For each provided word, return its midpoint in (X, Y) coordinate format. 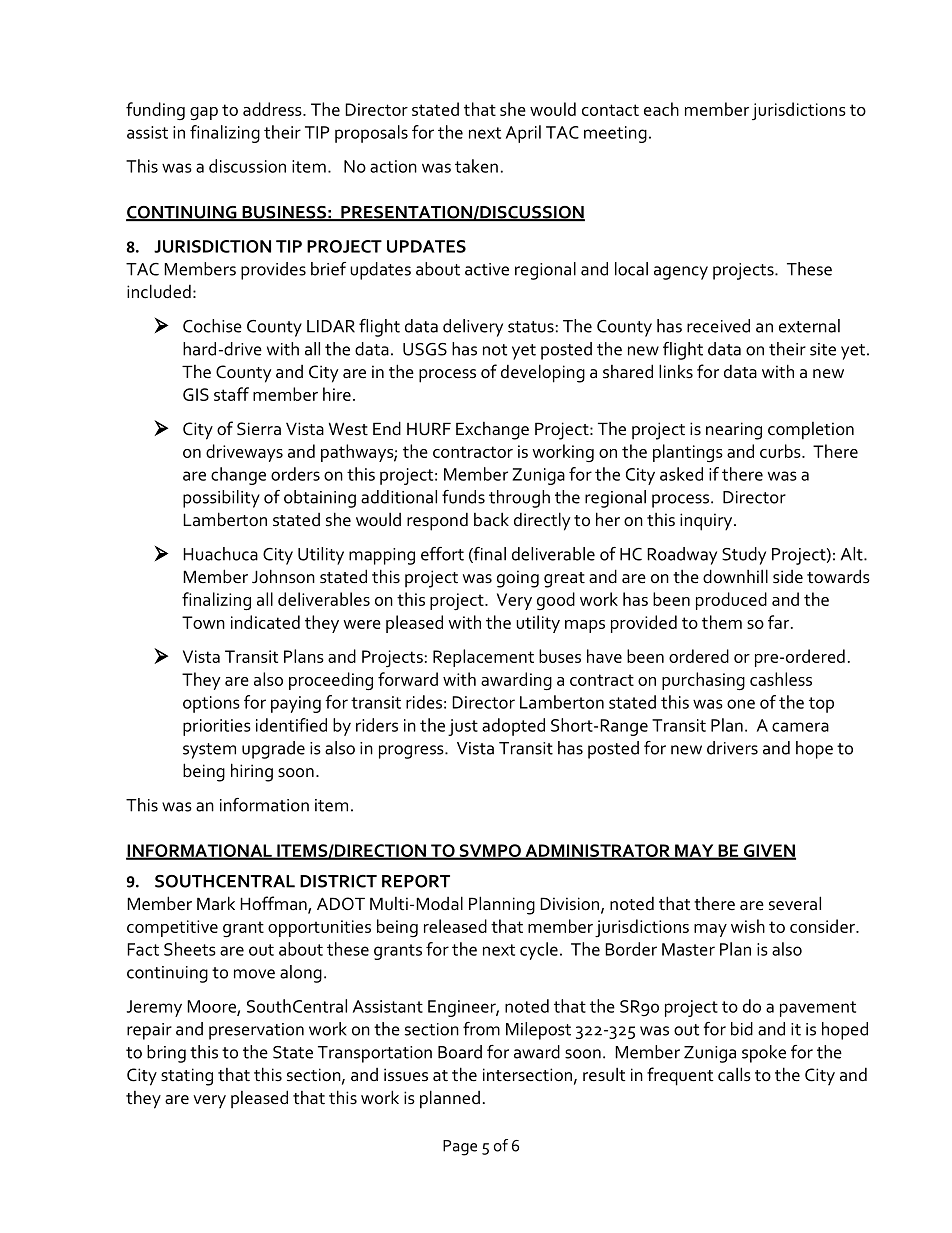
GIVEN (768, 851)
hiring (252, 772)
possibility (221, 499)
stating (187, 1077)
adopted (513, 727)
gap (204, 113)
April (523, 134)
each (661, 109)
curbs (781, 451)
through (519, 499)
